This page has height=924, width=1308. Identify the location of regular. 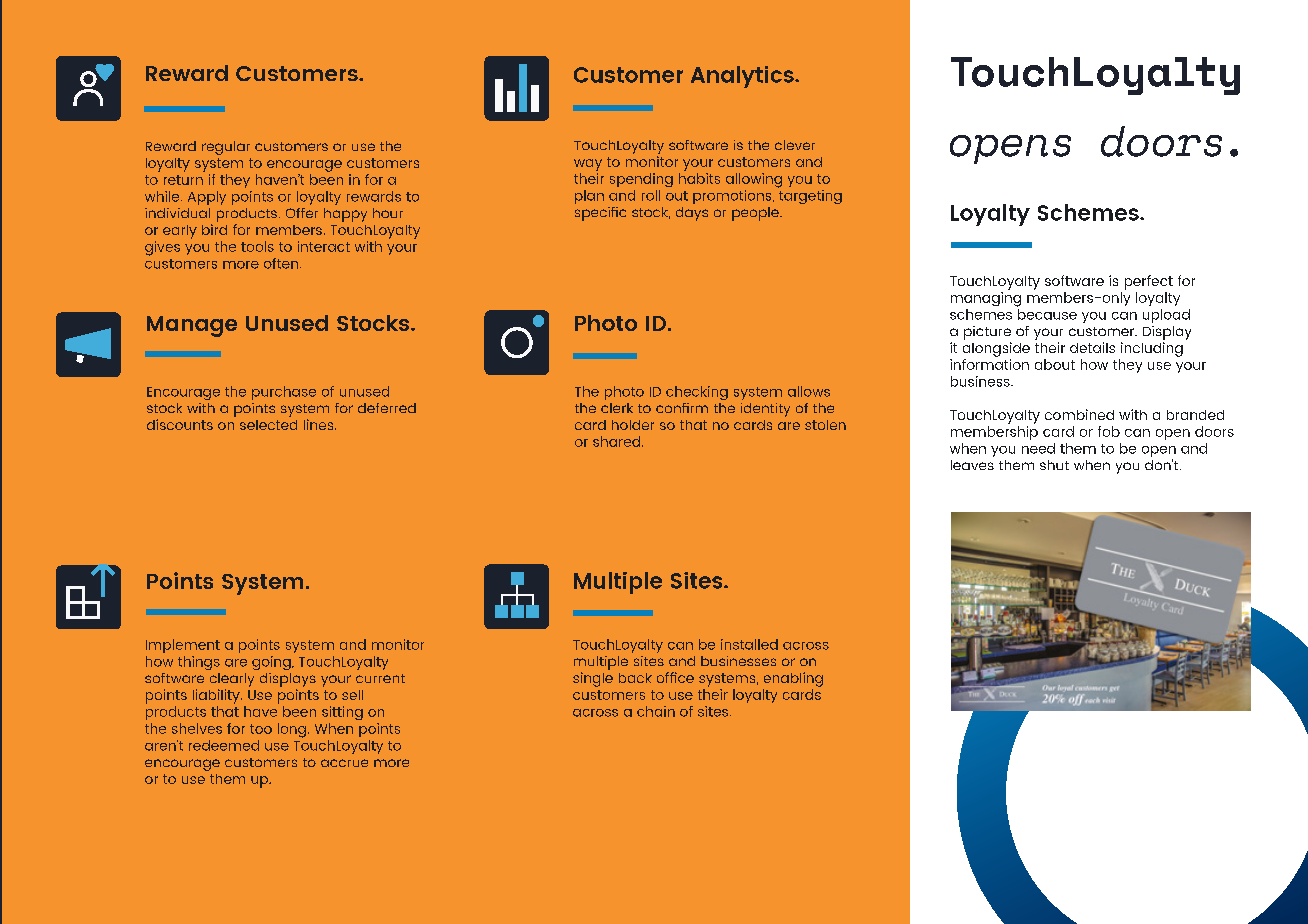
(226, 148).
